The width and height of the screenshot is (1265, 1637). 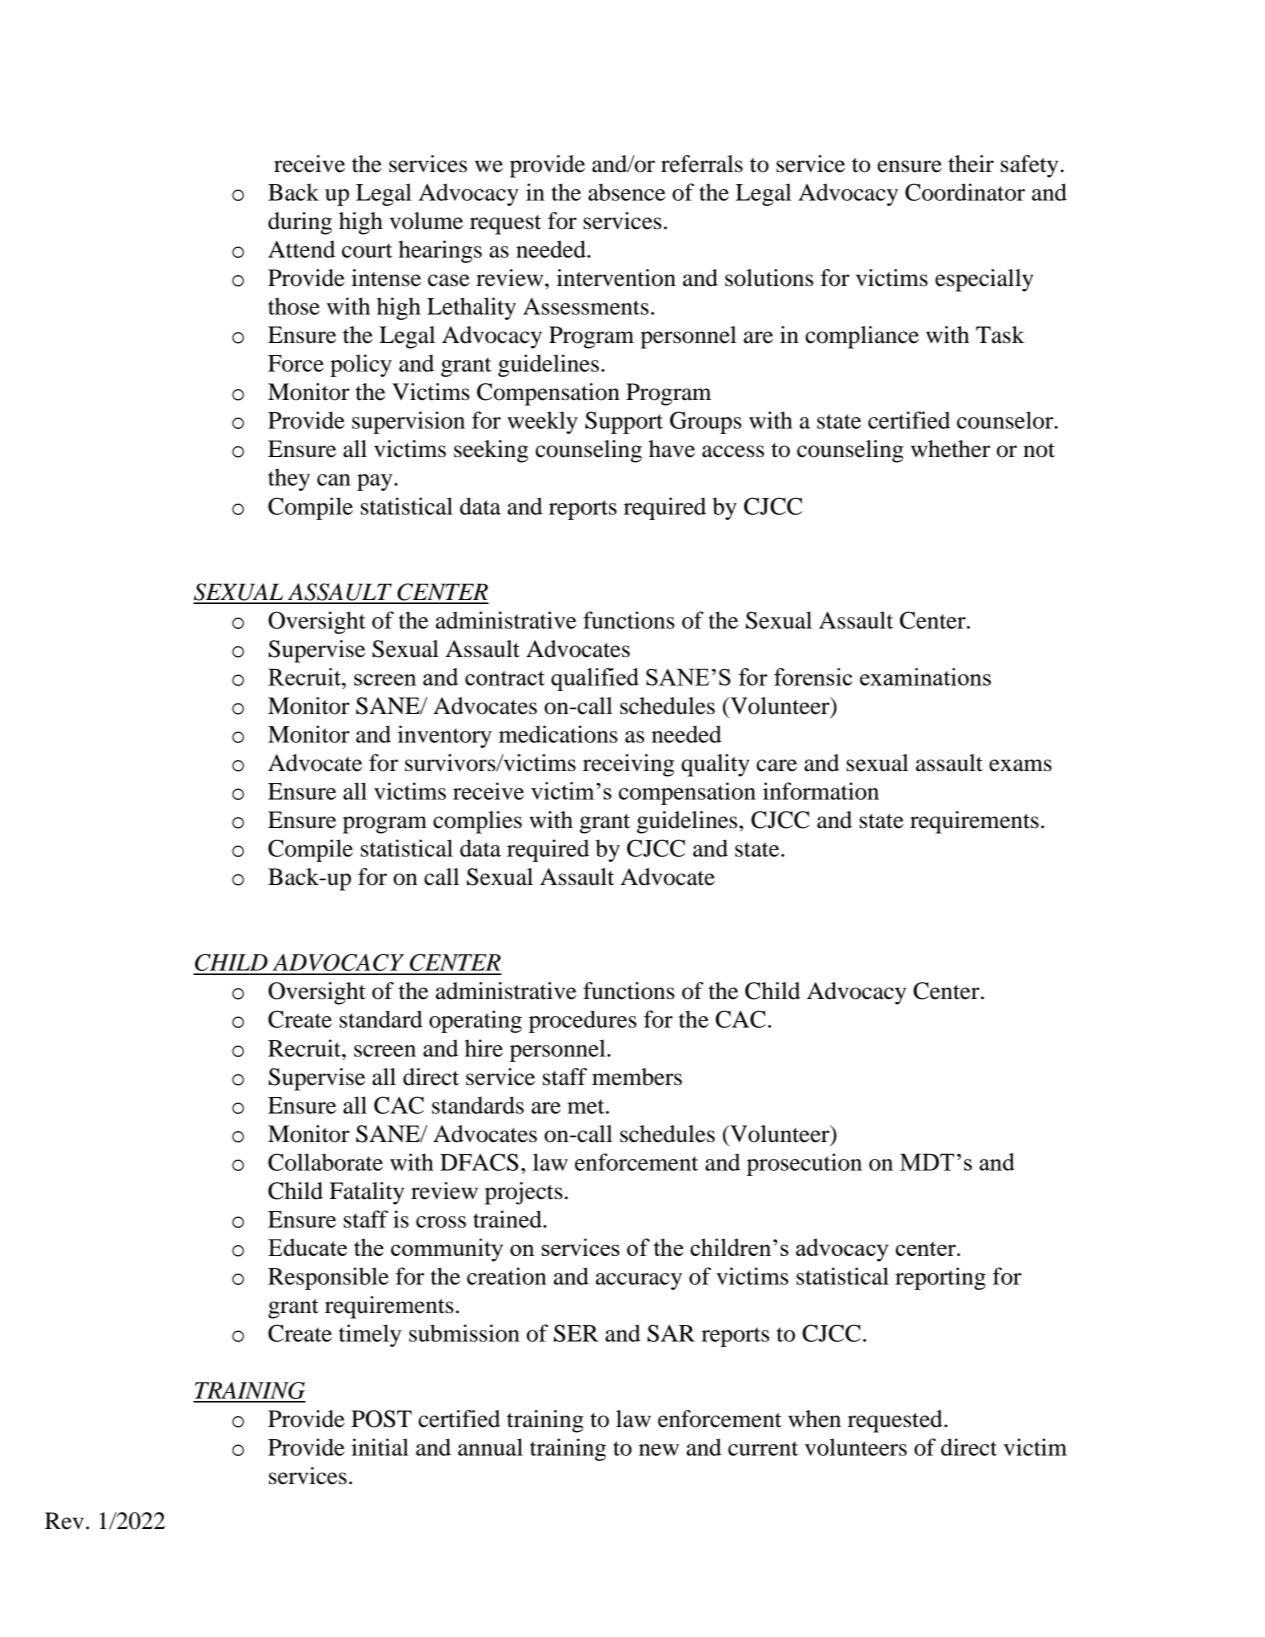 I want to click on volume, so click(x=426, y=221).
